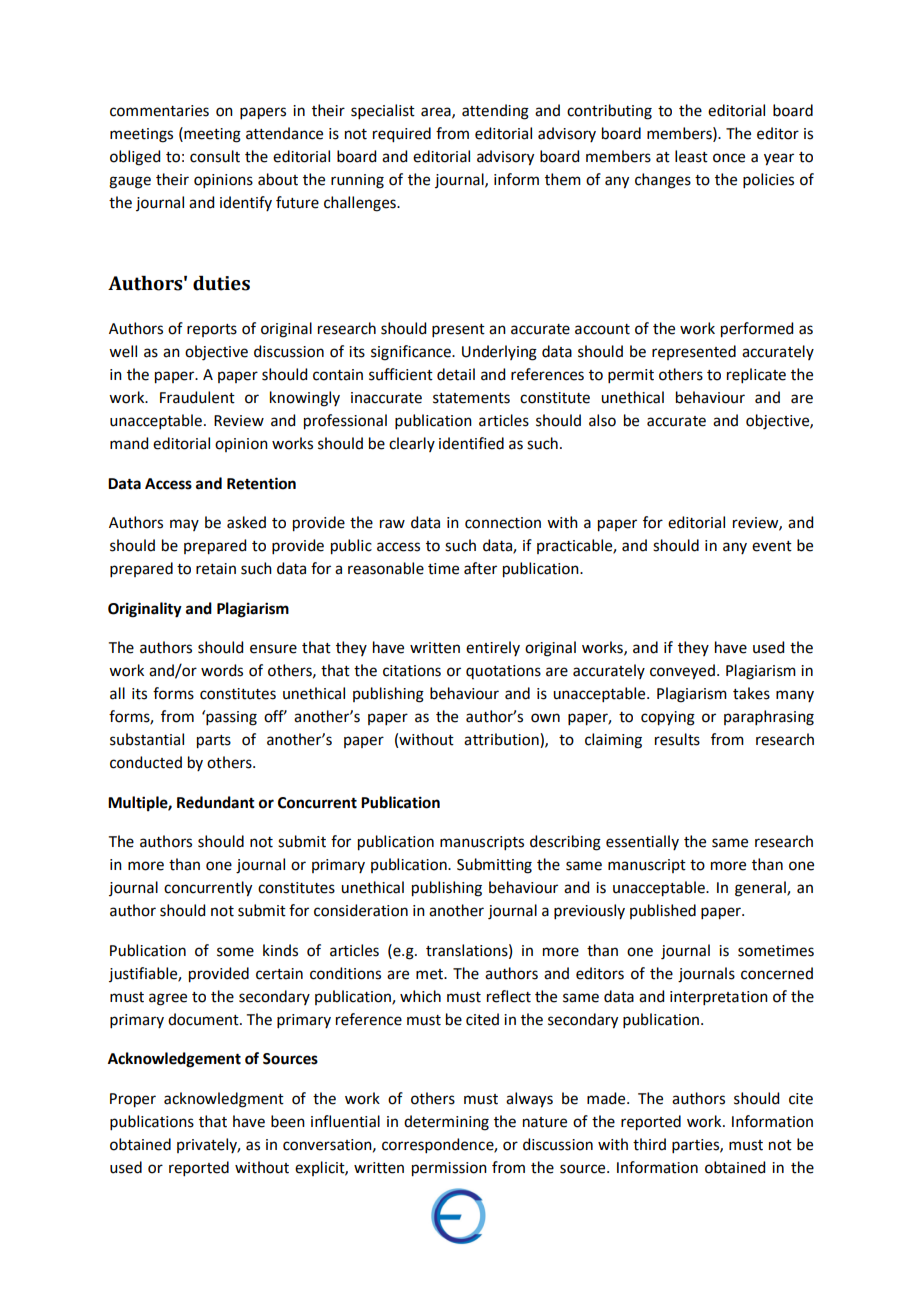 This document has width=924, height=1308. I want to click on conveyed, so click(682, 672).
